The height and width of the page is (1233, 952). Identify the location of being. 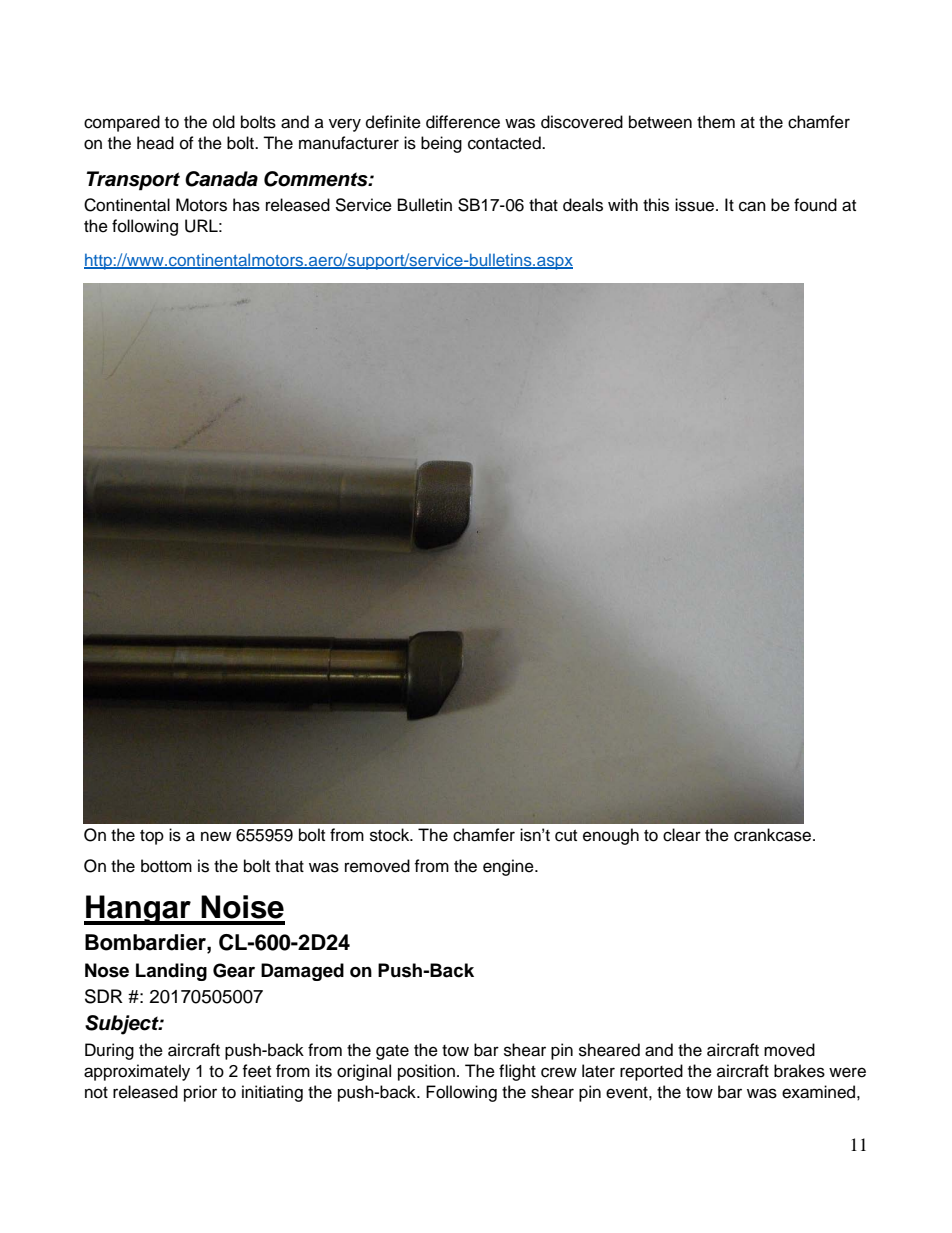
(441, 144).
